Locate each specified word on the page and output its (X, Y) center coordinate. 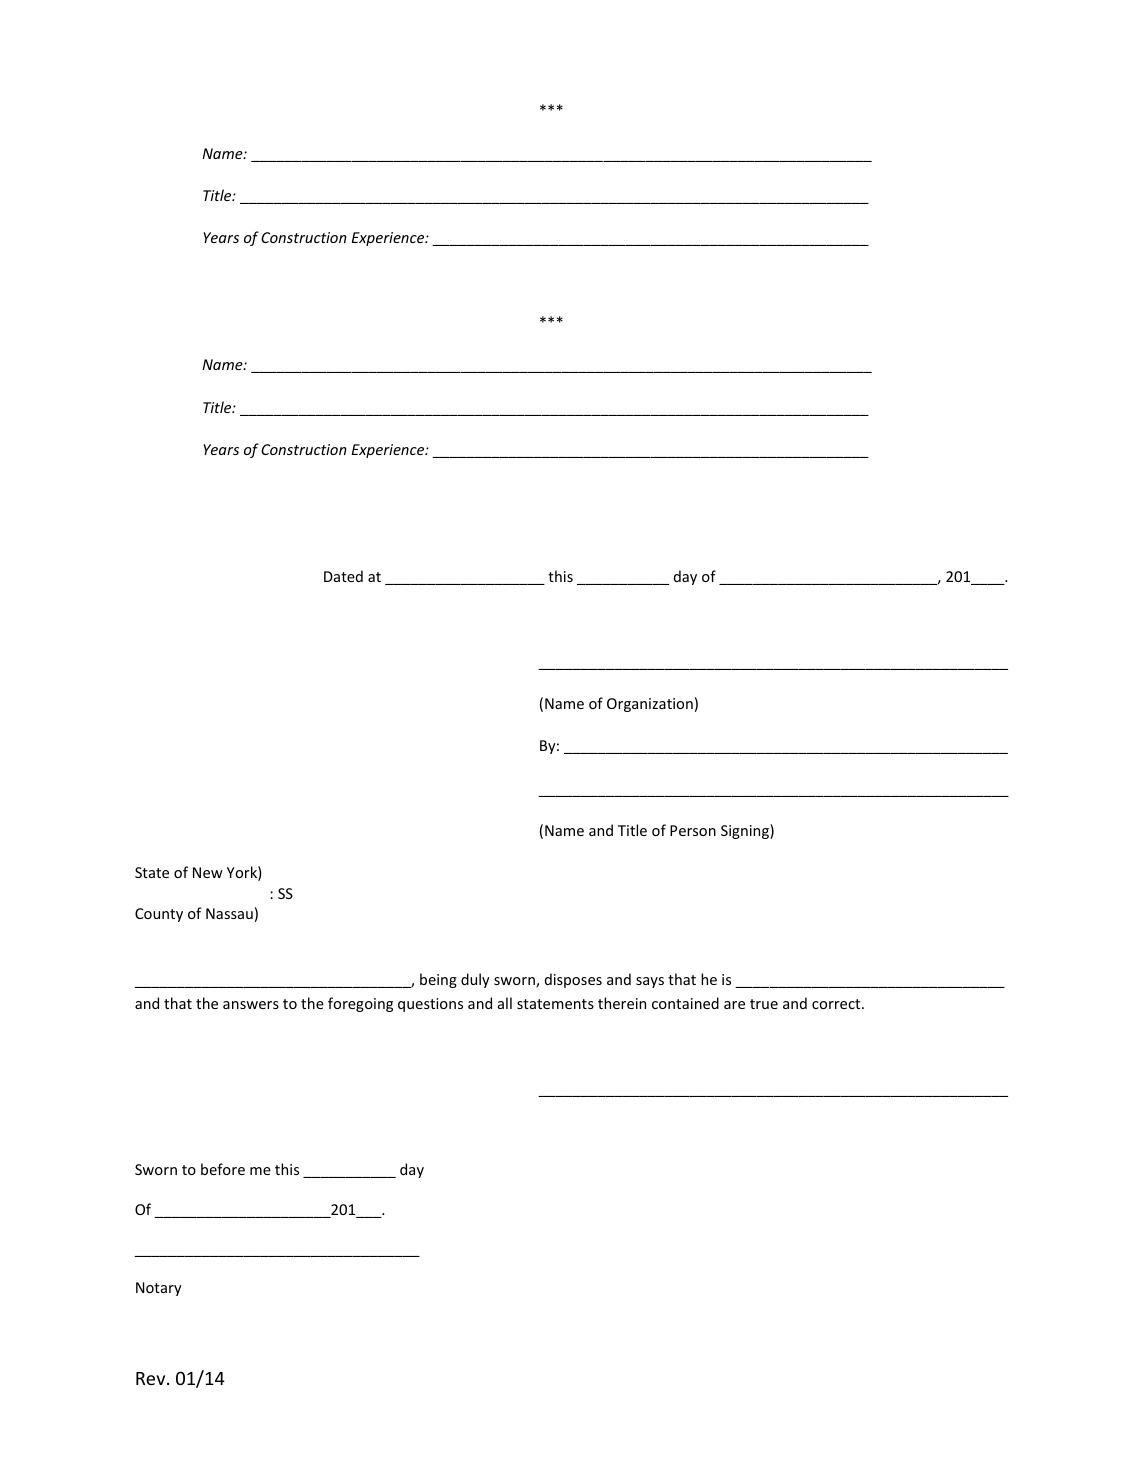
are (734, 1005)
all (505, 1003)
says (650, 982)
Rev (152, 1378)
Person (693, 830)
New (208, 872)
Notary (159, 1289)
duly (475, 980)
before (223, 1169)
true (764, 1004)
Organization (650, 705)
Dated (343, 576)
